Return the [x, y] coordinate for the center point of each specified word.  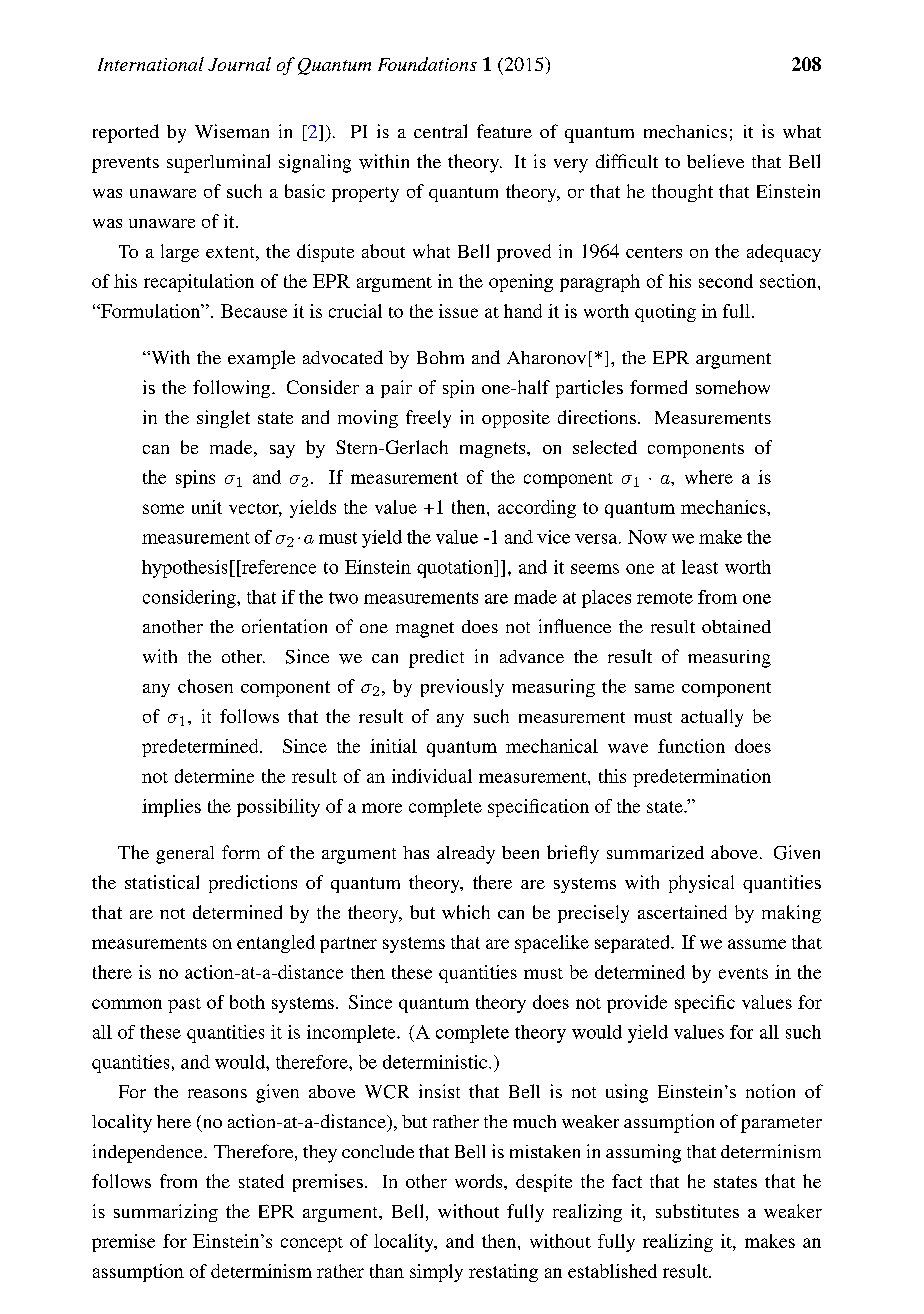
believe [715, 161]
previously [462, 688]
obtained [736, 626]
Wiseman [232, 131]
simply [436, 1273]
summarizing [166, 1213]
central [440, 131]
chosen [205, 686]
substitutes [697, 1211]
